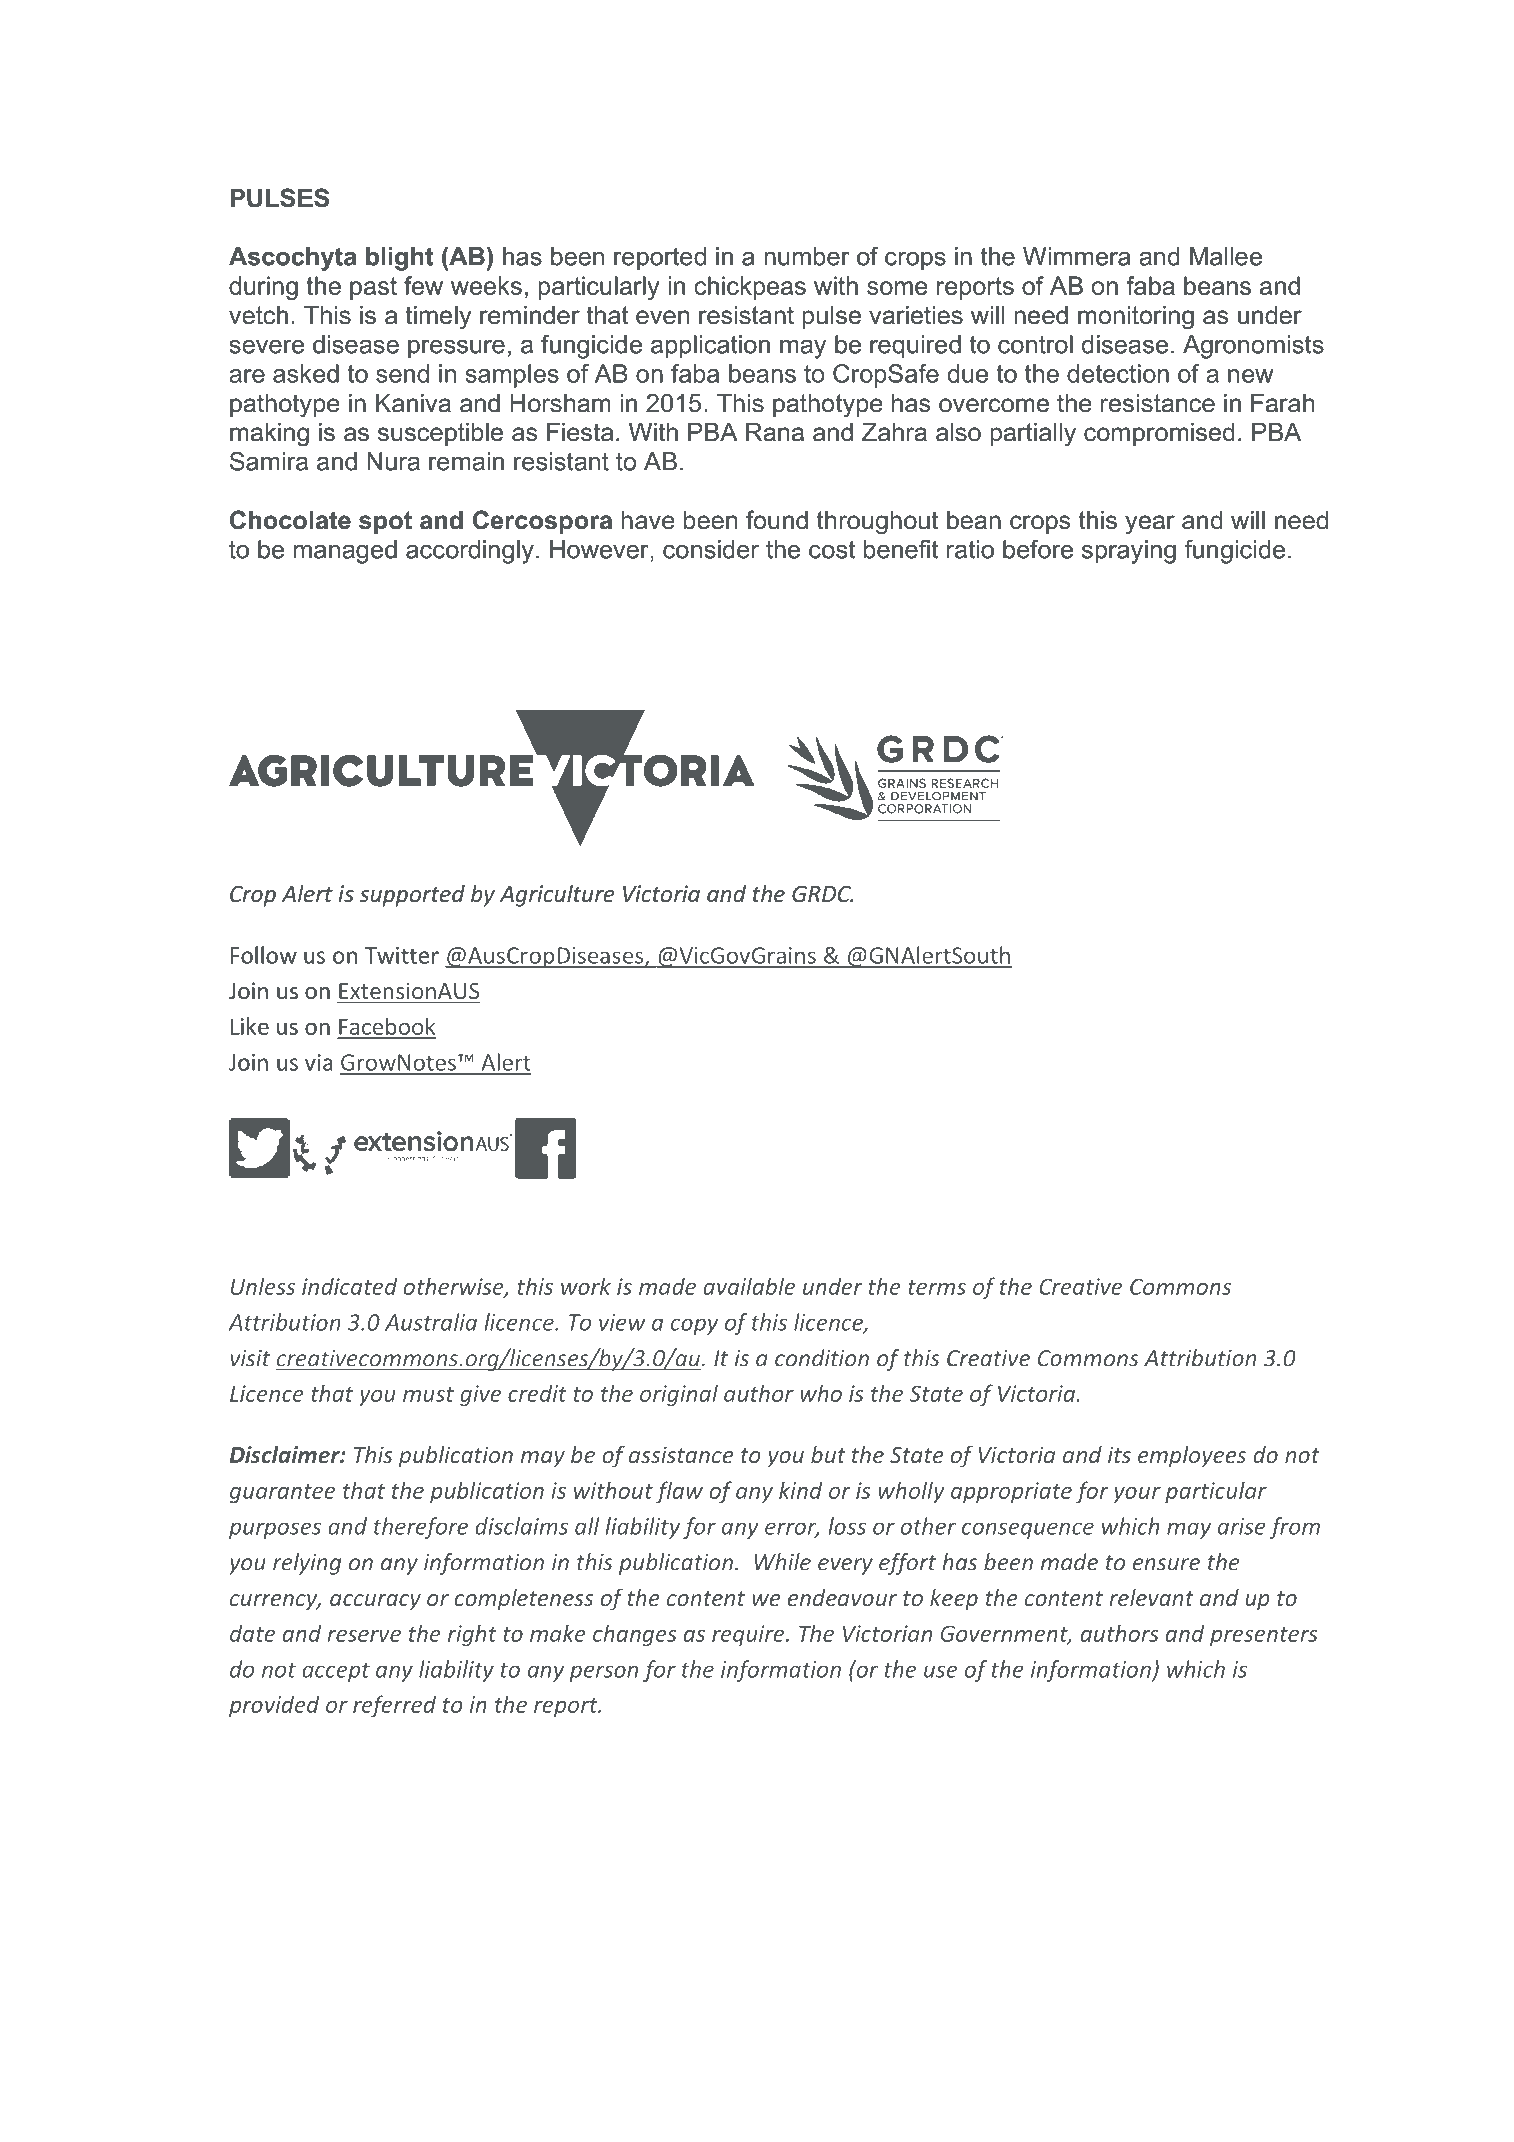  I want to click on indicated, so click(349, 1286).
